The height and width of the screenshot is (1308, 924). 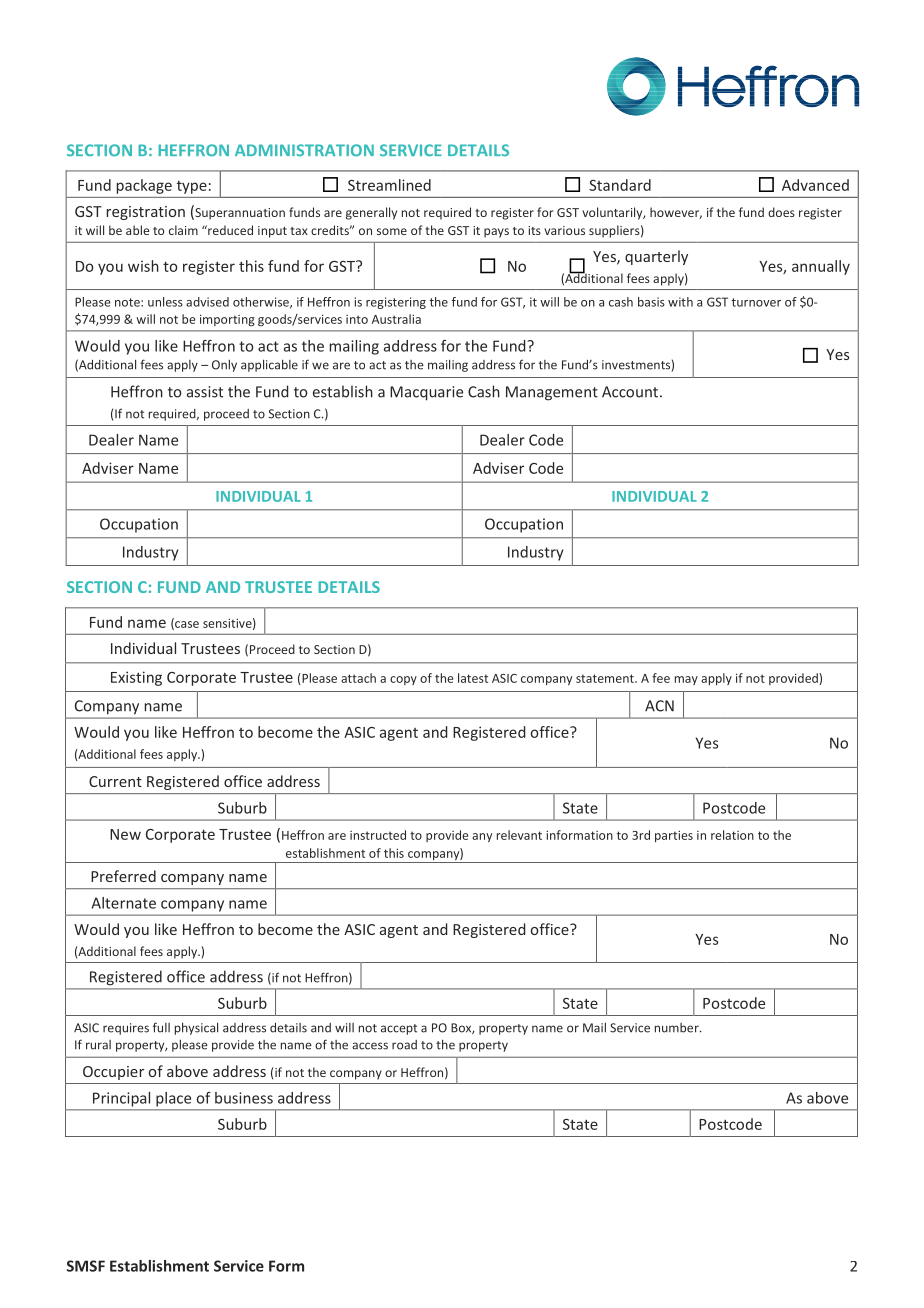 I want to click on accept, so click(x=399, y=1029).
